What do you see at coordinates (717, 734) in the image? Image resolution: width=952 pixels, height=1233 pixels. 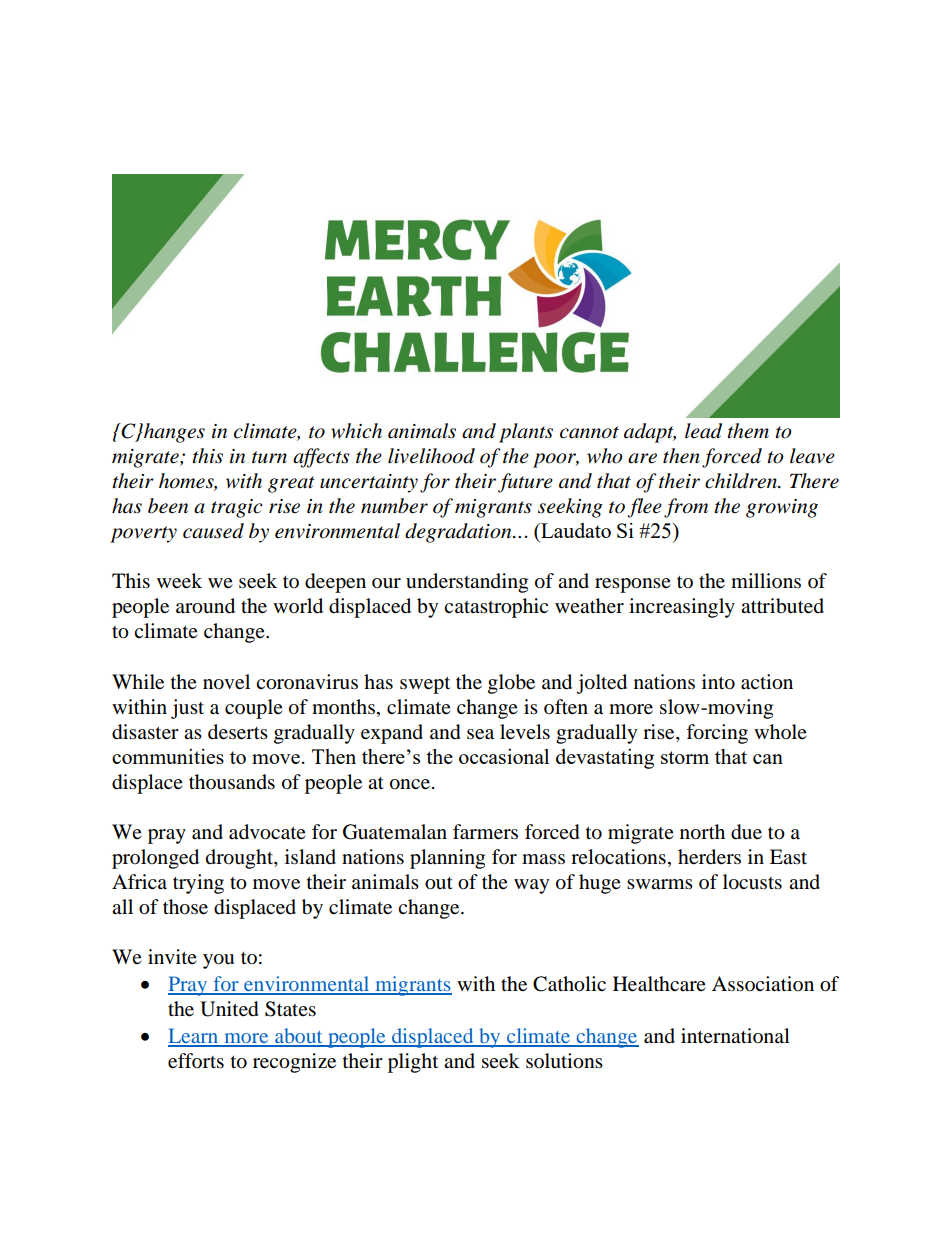 I see `forcing` at bounding box center [717, 734].
